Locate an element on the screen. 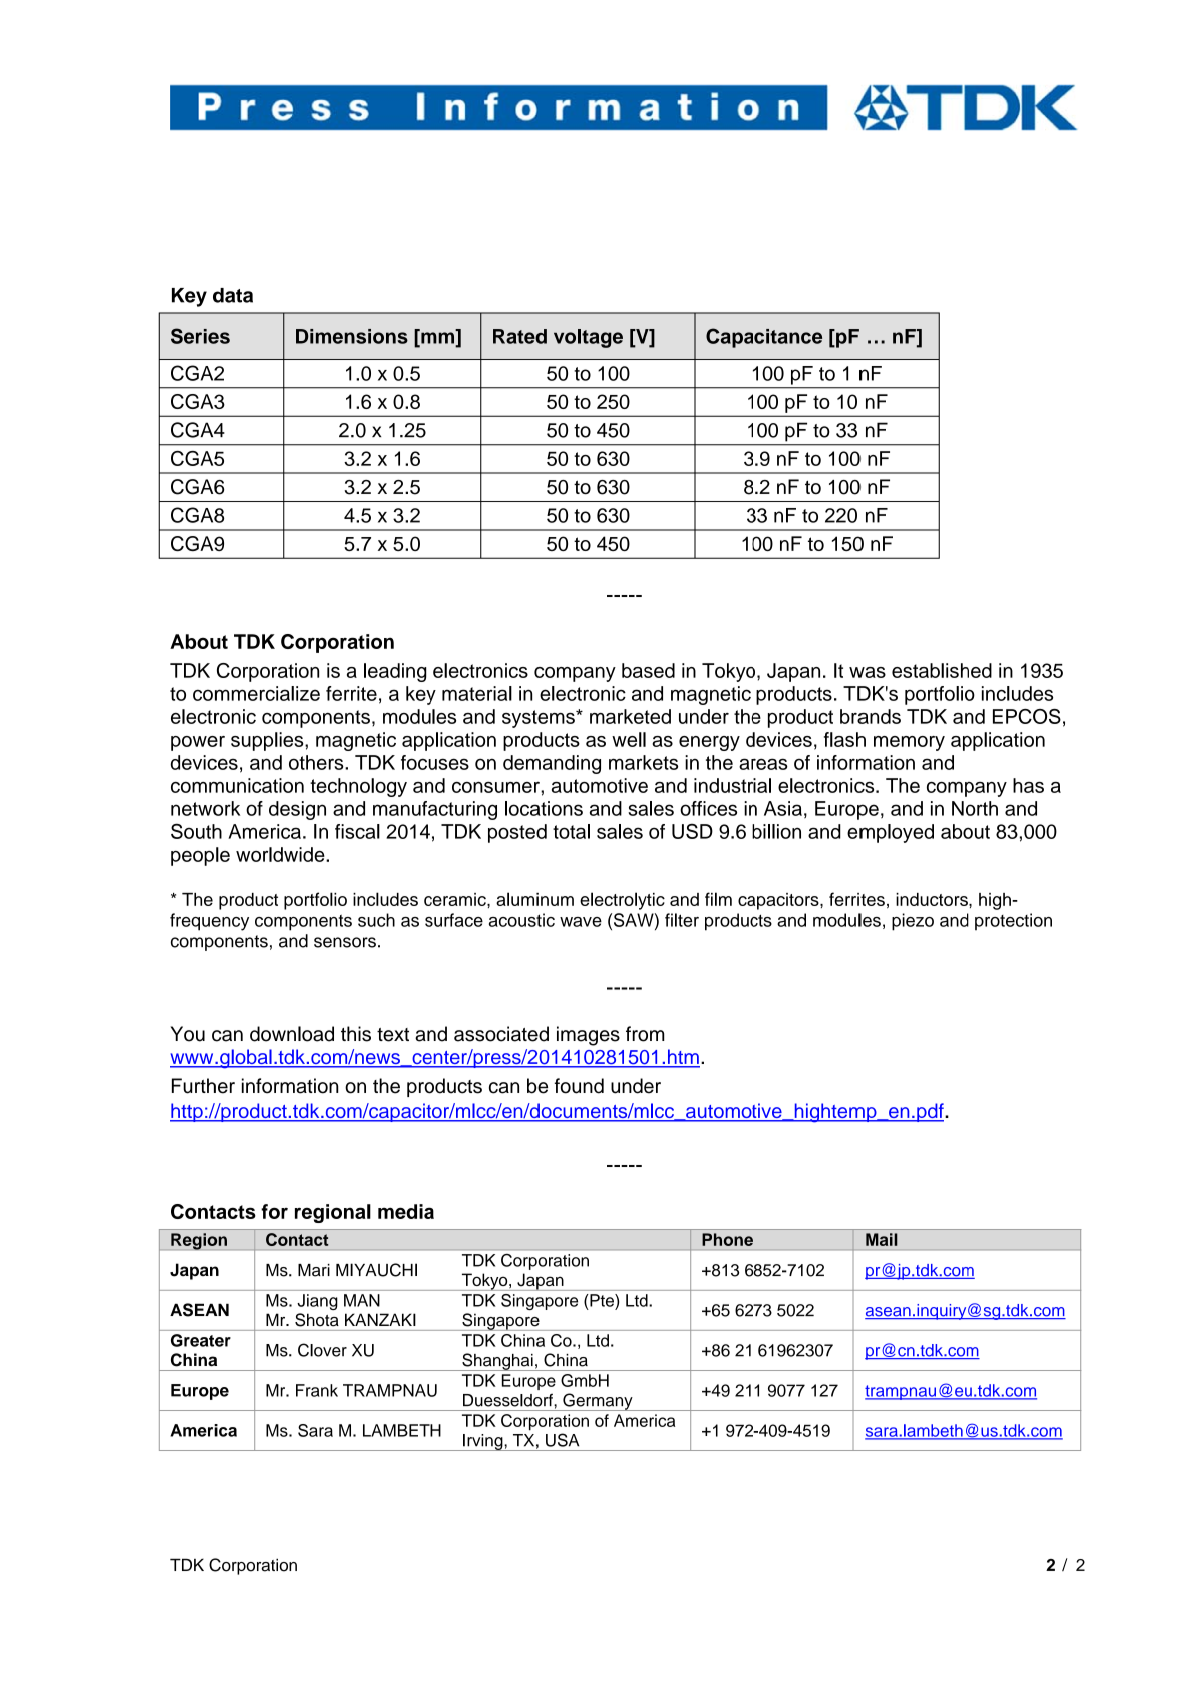 This screenshot has height=1684, width=1191. Rated is located at coordinates (520, 336).
